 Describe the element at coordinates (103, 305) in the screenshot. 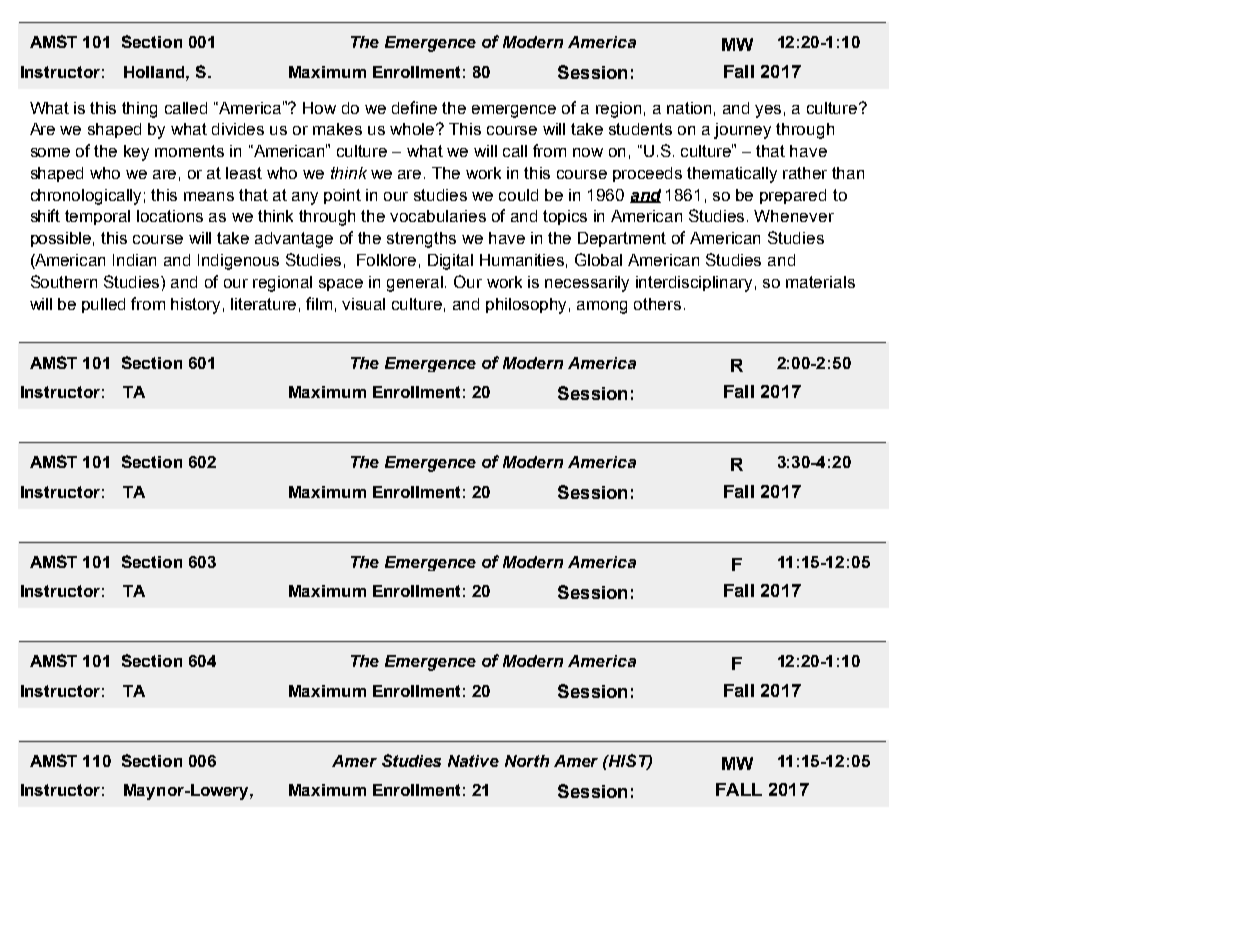

I see `pulled` at that location.
